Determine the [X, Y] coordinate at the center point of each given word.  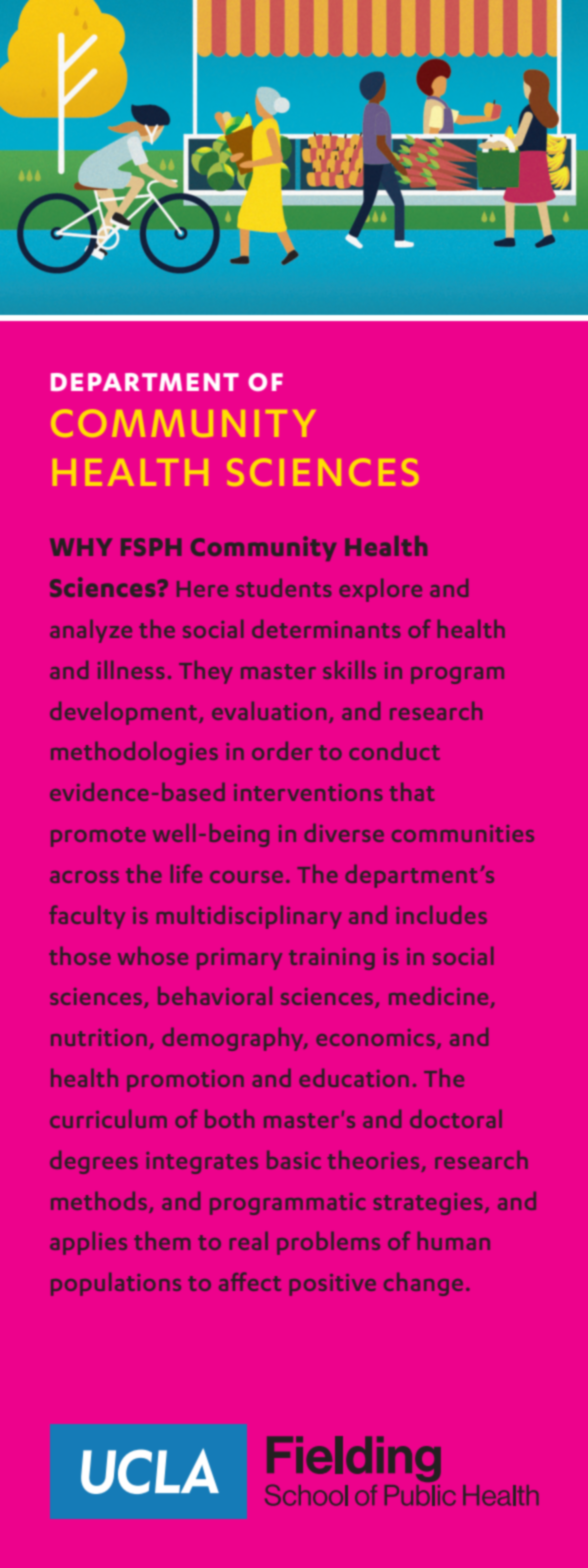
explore [380, 590]
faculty [87, 917]
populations [116, 1284]
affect [250, 1281]
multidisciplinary [249, 917]
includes [441, 914]
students [284, 587]
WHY [81, 547]
